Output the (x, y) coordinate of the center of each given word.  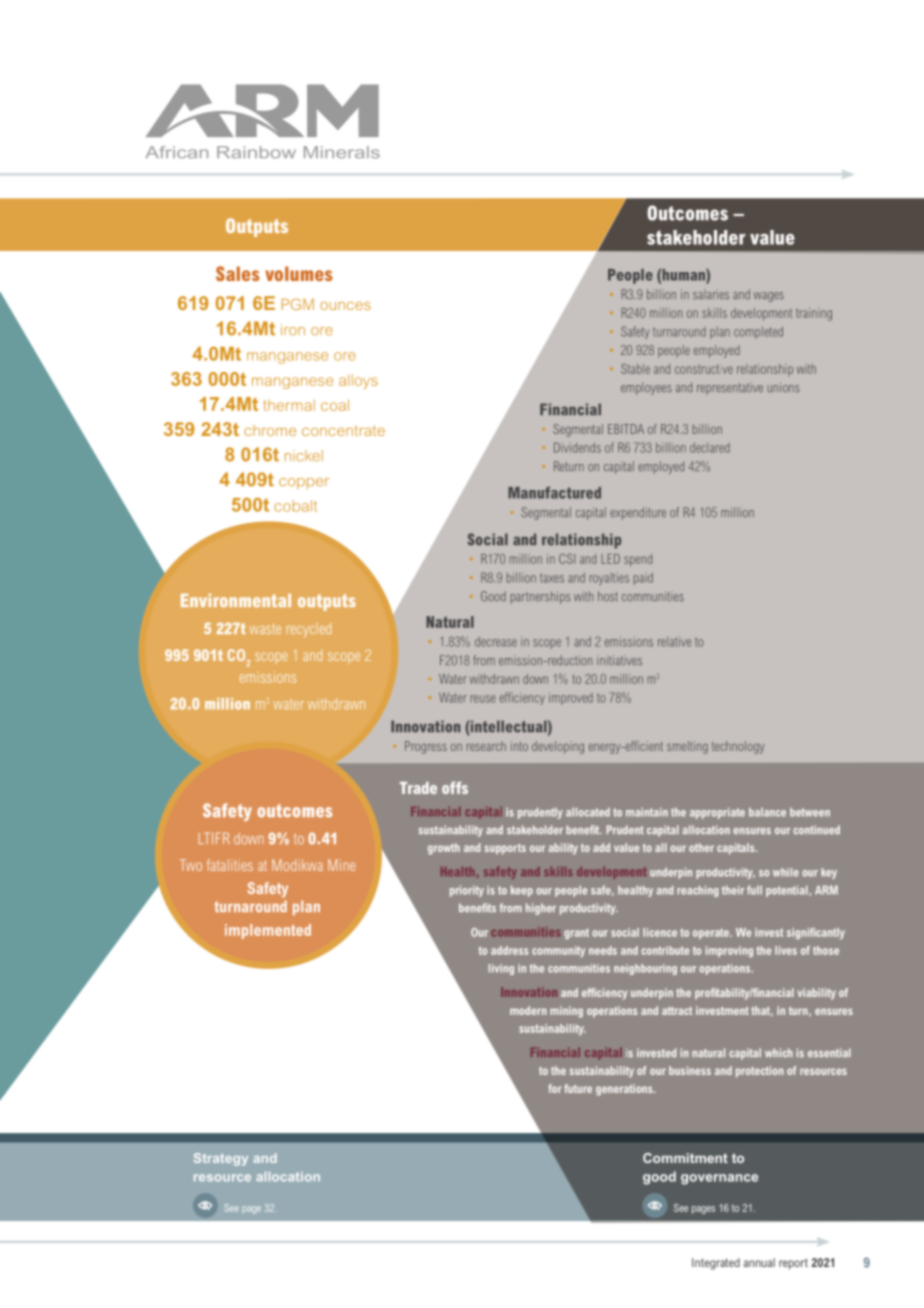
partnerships (541, 597)
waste (265, 628)
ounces (345, 306)
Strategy (221, 1159)
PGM (298, 304)
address (509, 950)
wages (769, 297)
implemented (268, 931)
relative (674, 642)
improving (729, 951)
